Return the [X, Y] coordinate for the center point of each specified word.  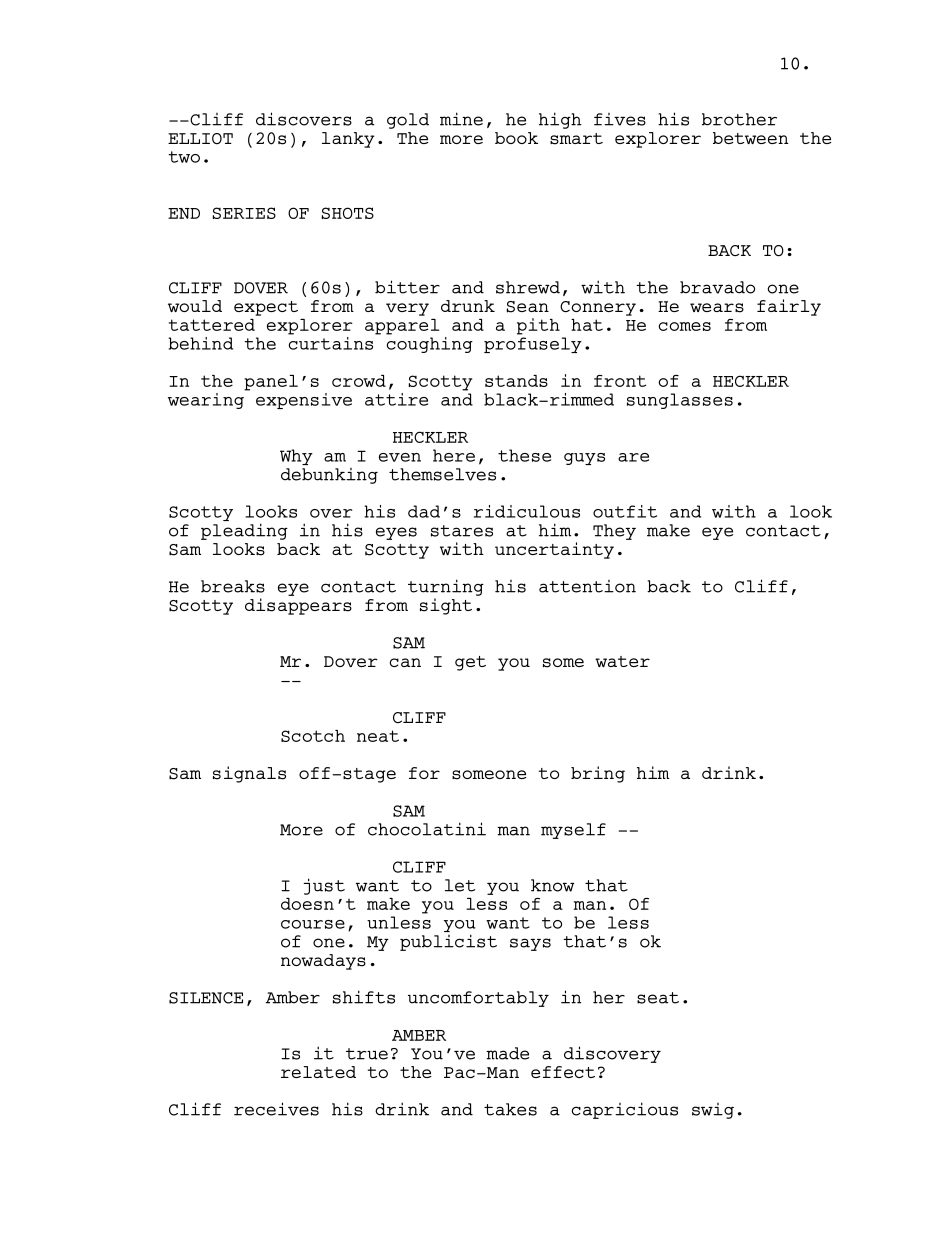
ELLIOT [200, 138]
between [750, 138]
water [622, 661]
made [507, 1053]
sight [446, 606]
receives [276, 1109]
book [516, 138]
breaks [233, 586]
